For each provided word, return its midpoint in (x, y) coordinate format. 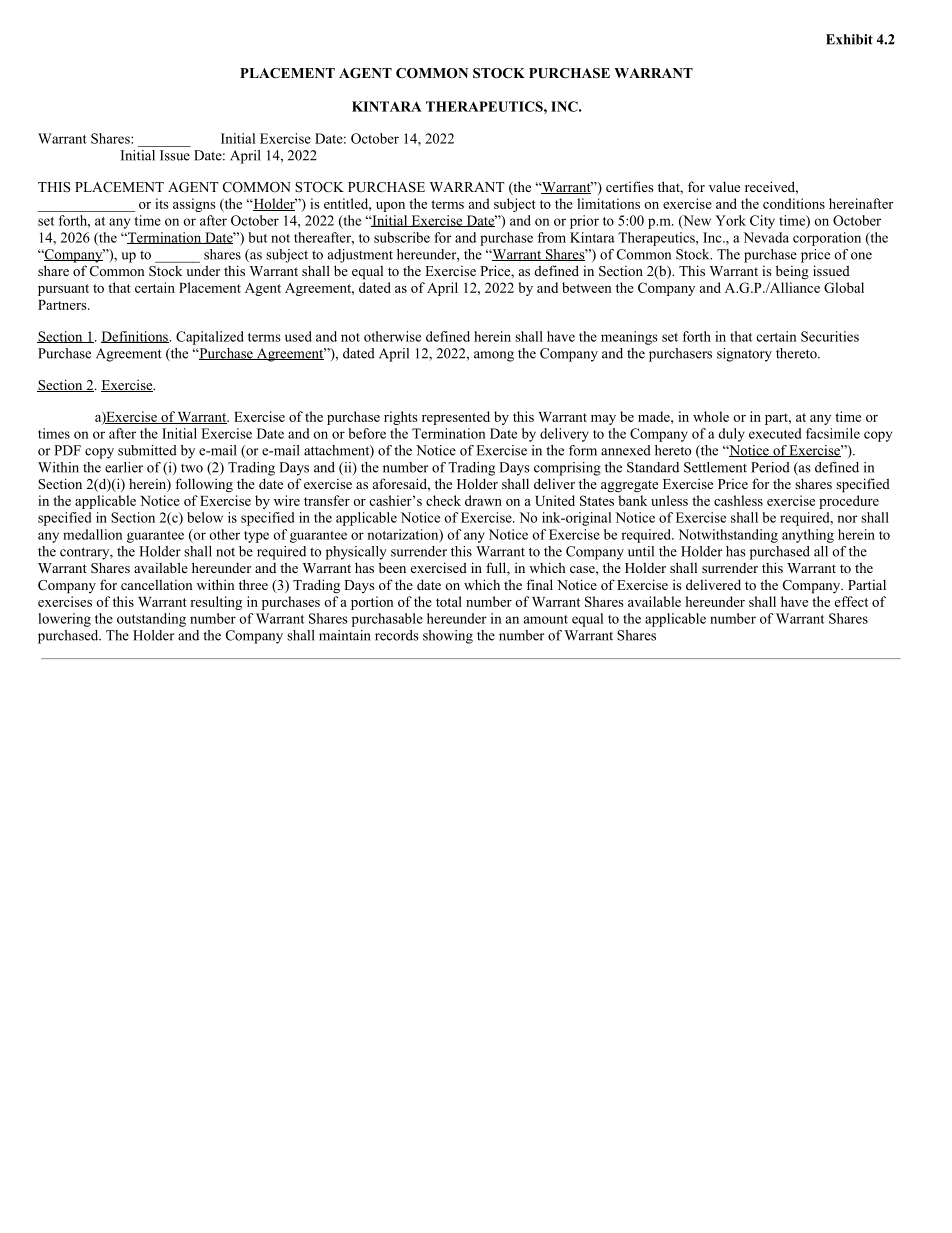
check (443, 500)
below (205, 517)
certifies (630, 186)
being (792, 272)
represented (456, 418)
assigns (194, 205)
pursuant (63, 290)
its (161, 203)
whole (711, 416)
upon (390, 207)
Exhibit (849, 39)
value (724, 186)
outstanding (151, 620)
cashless (738, 500)
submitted (147, 450)
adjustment (360, 256)
